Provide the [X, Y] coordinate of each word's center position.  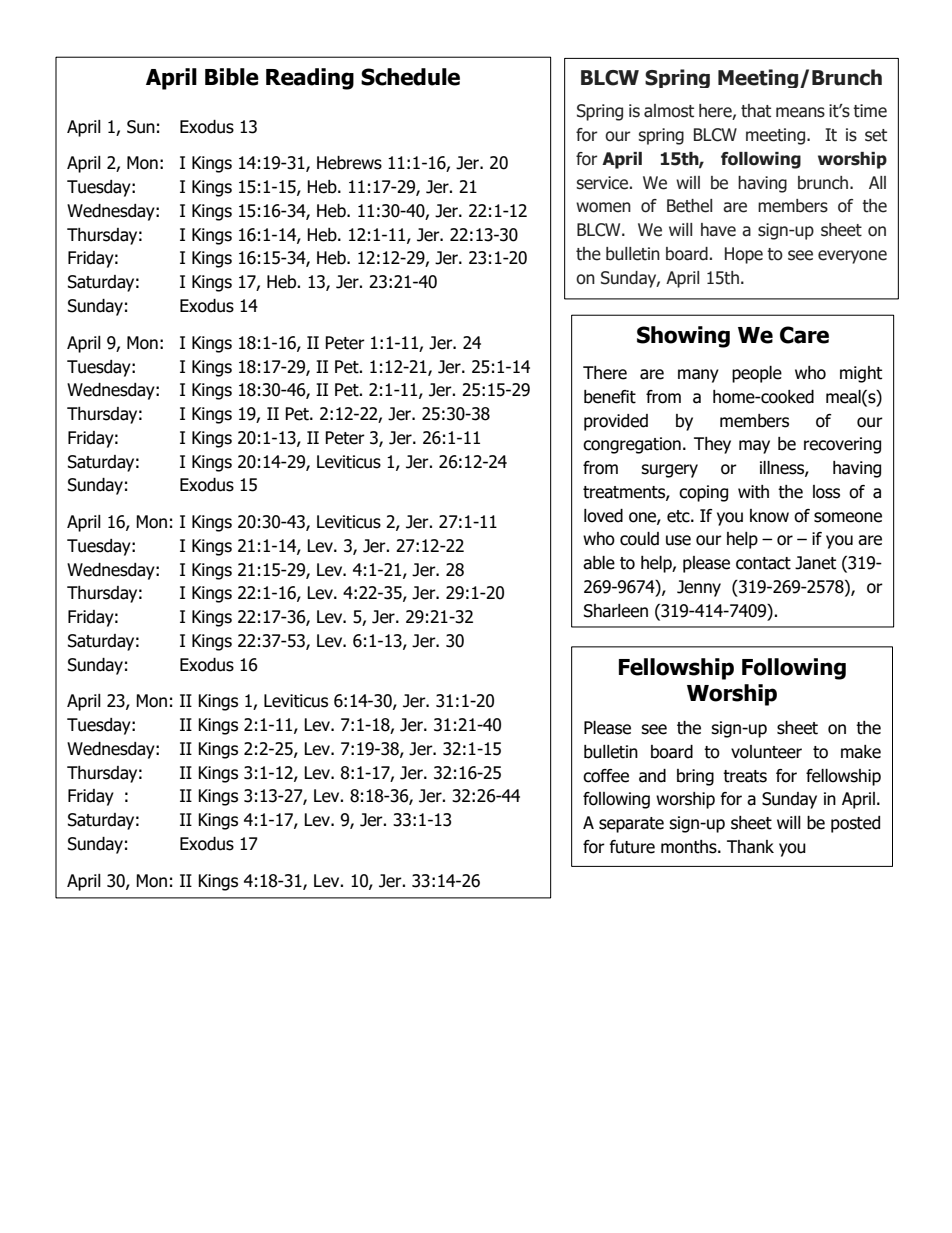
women [603, 207]
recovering [842, 445]
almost [669, 111]
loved [603, 516]
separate [631, 825]
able [599, 563]
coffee [606, 776]
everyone [852, 257]
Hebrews [349, 163]
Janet [815, 563]
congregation [632, 445]
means [800, 112]
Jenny [699, 588]
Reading [310, 79]
